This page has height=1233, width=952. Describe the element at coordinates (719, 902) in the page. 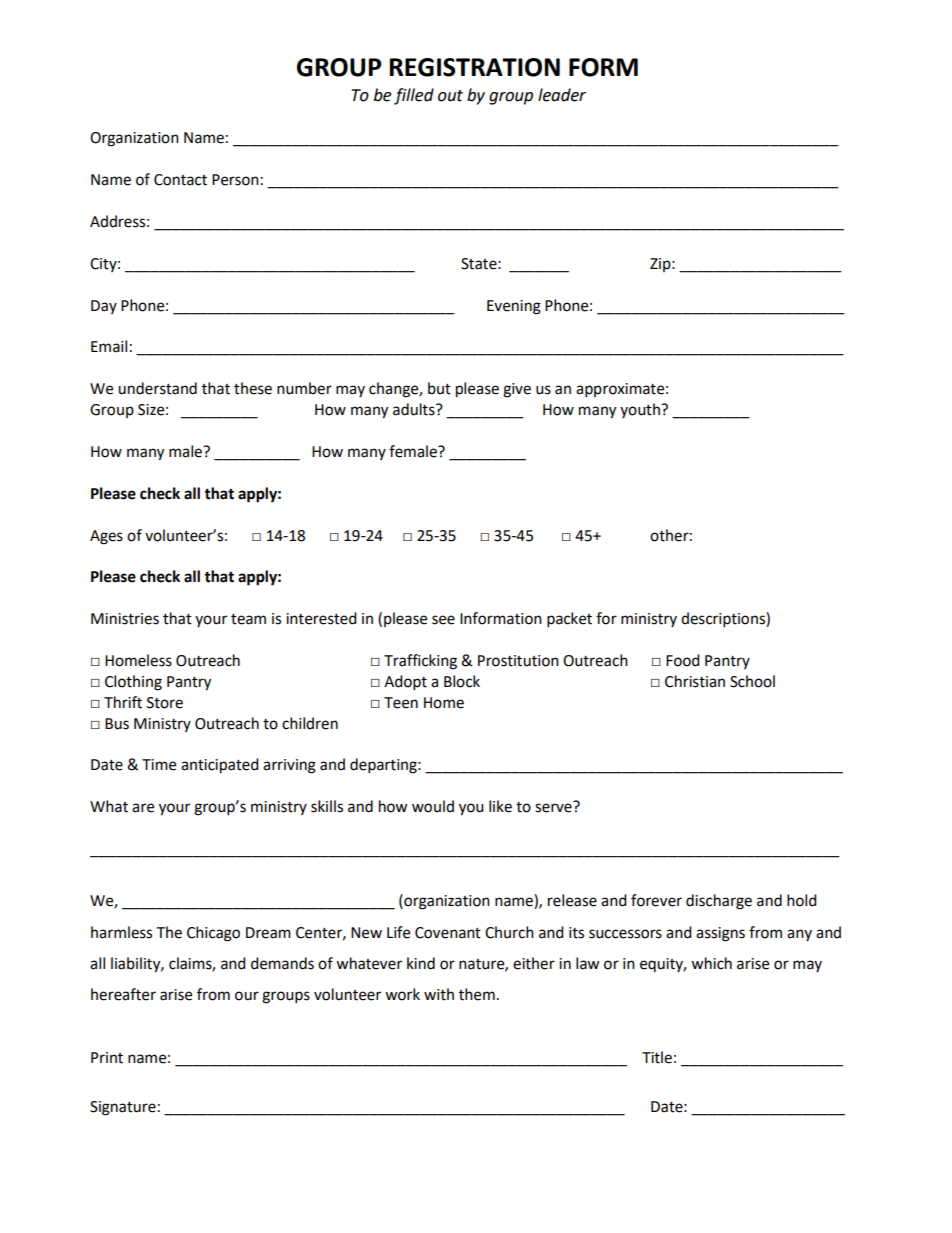

I see `discharge` at that location.
